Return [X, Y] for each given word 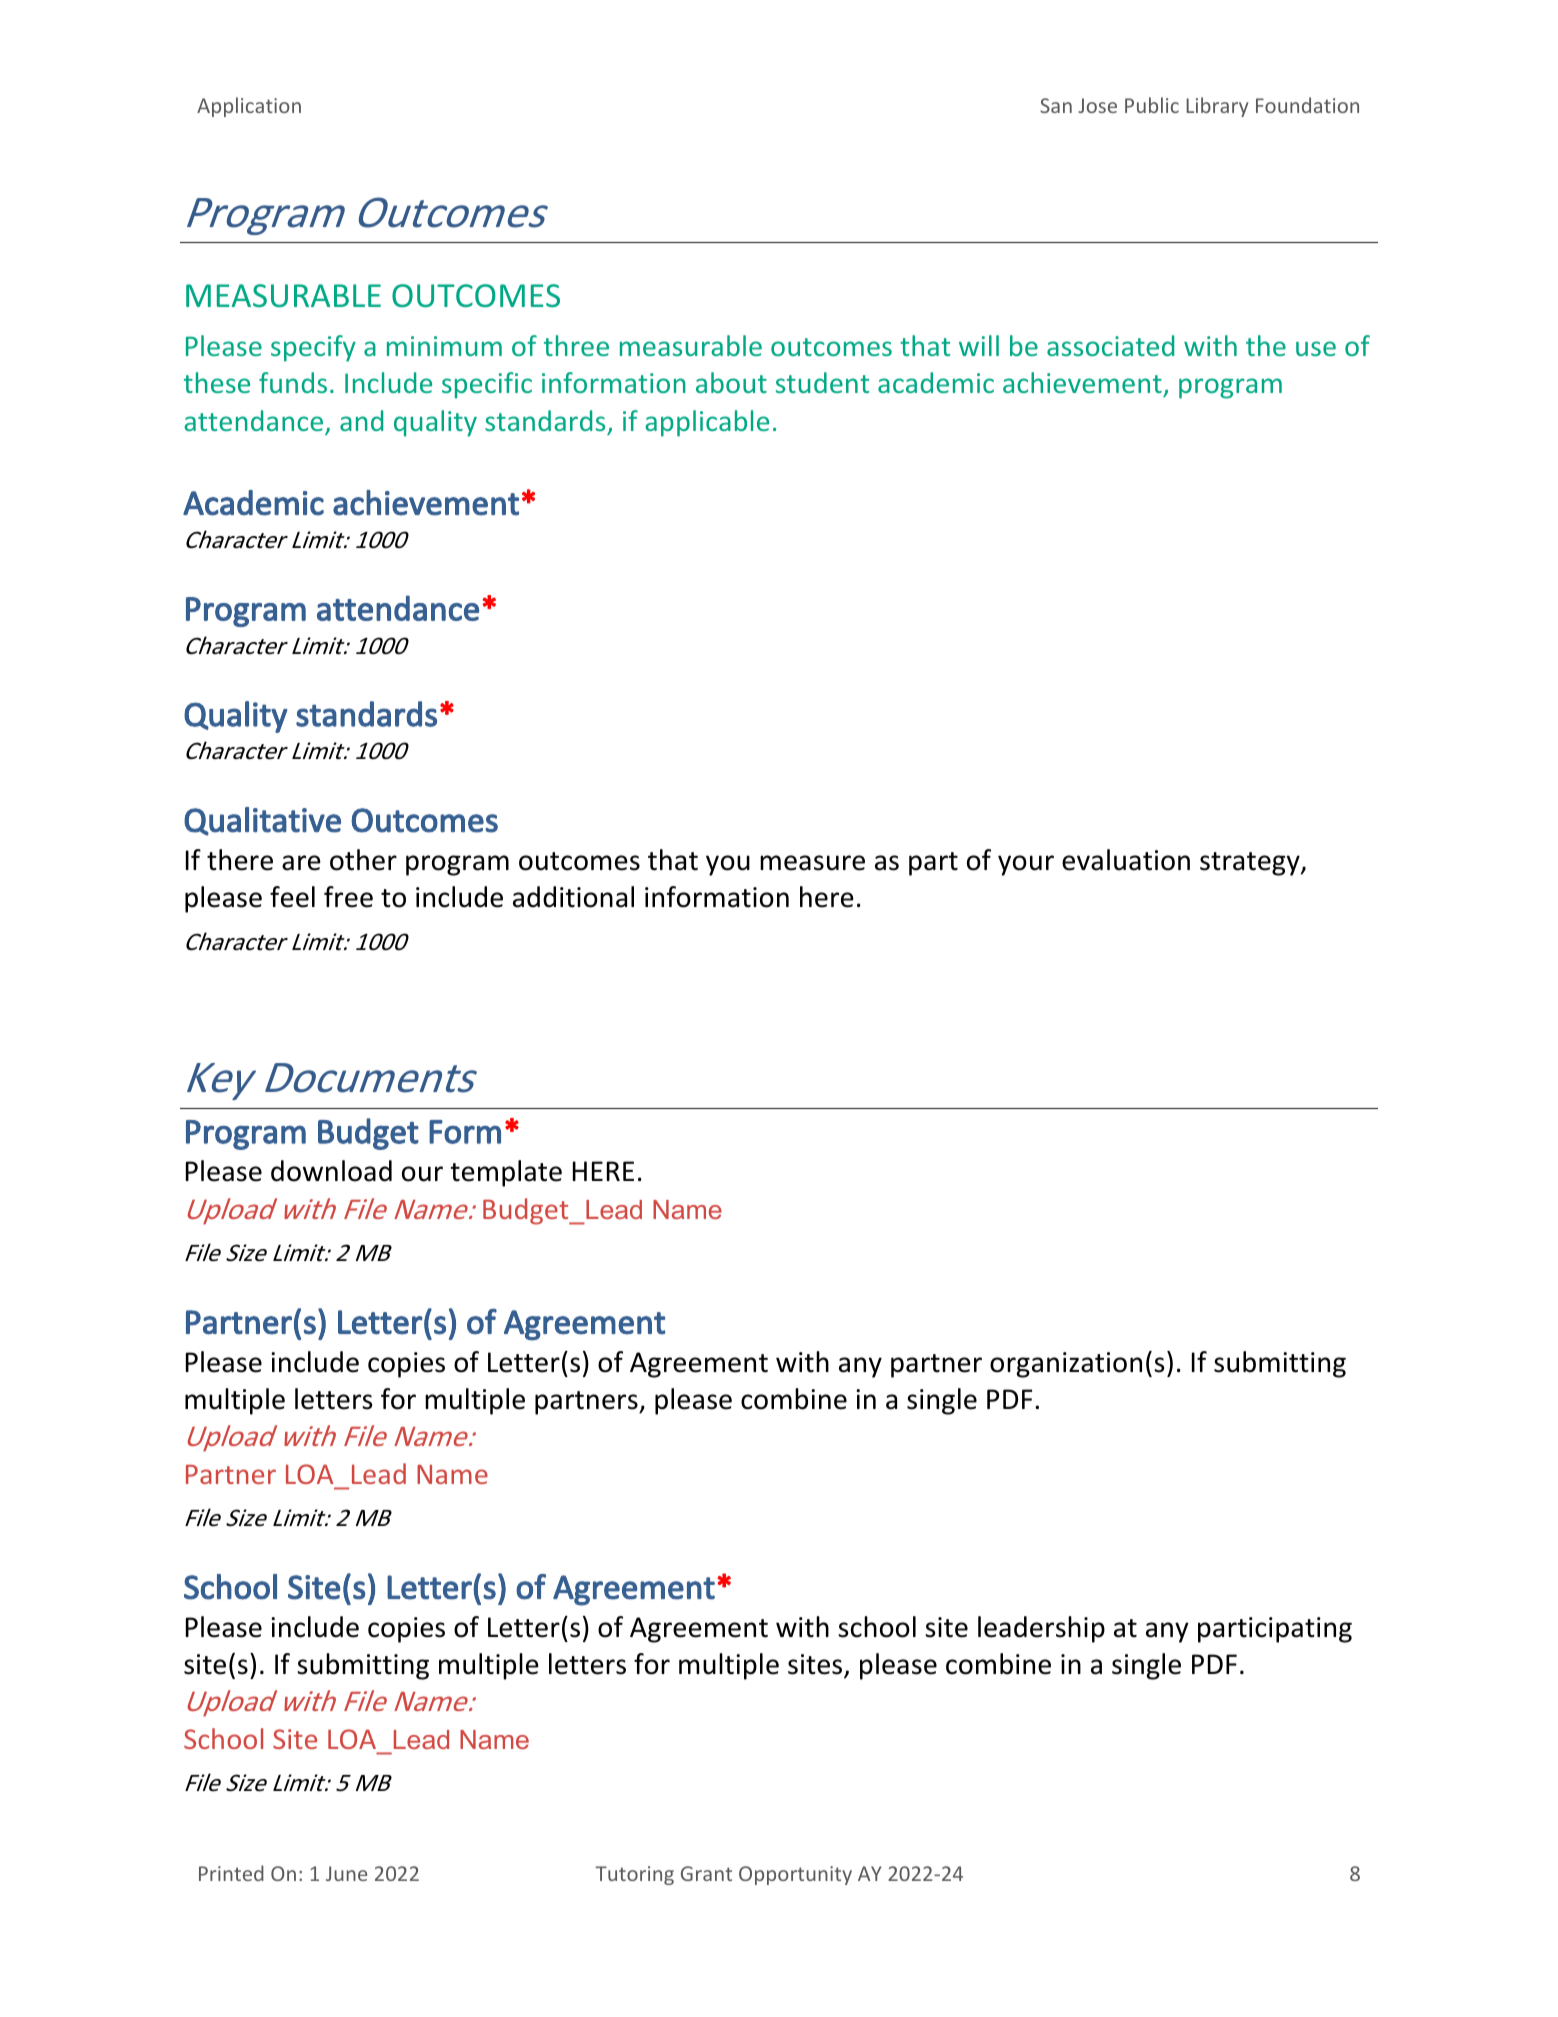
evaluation [1126, 860]
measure [812, 863]
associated [1110, 345]
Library [1217, 107]
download [331, 1171]
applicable [707, 423]
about [731, 382]
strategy [1251, 864]
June [346, 1873]
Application [249, 107]
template [506, 1173]
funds [293, 382]
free [348, 897]
